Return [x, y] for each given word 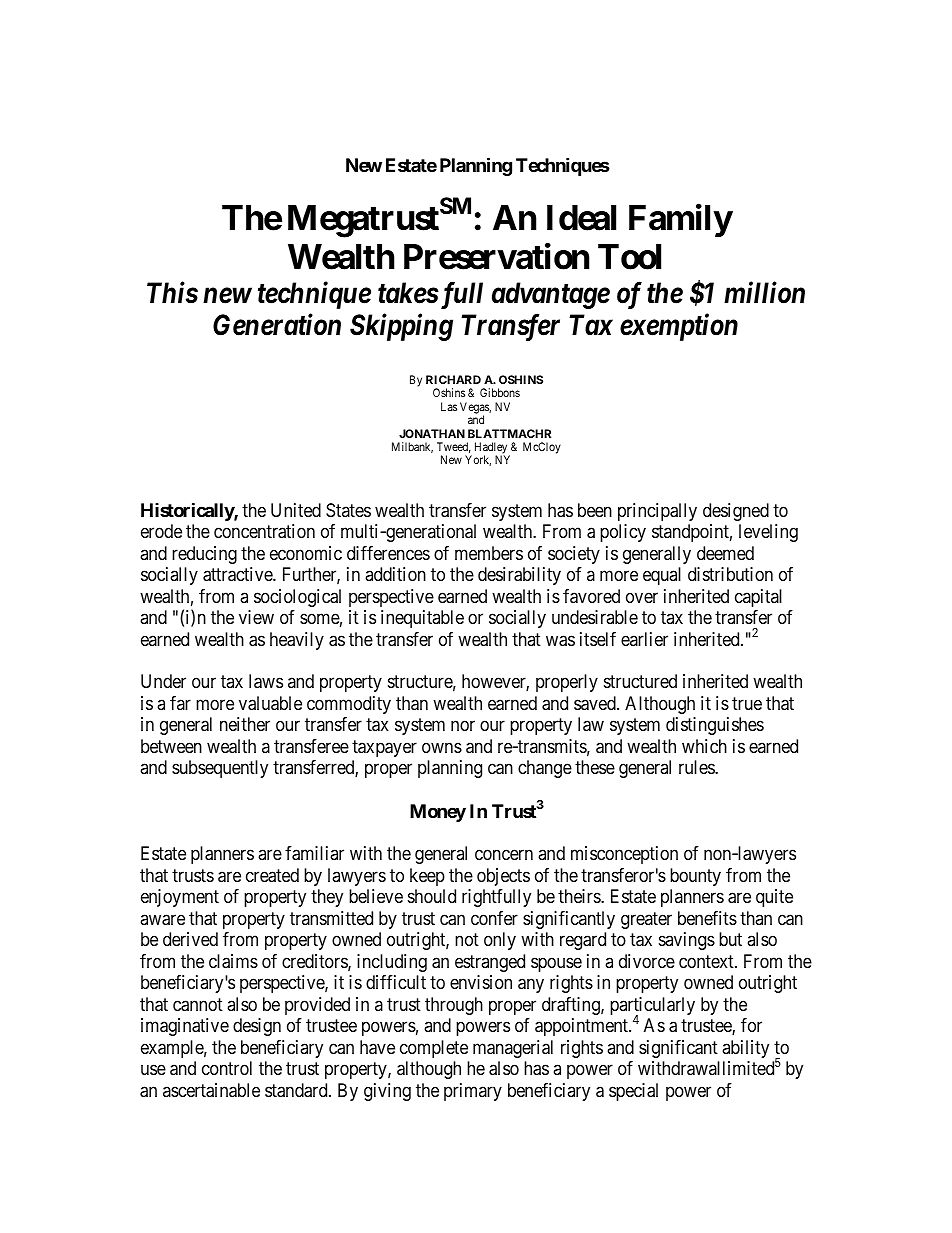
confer [494, 918]
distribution [730, 574]
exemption [679, 327]
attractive [238, 574]
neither [245, 724]
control [227, 1068]
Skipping [401, 327]
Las [449, 406]
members [489, 553]
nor [463, 726]
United [296, 510]
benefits [707, 918]
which [704, 746]
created [272, 875]
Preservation [496, 257]
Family [680, 220]
